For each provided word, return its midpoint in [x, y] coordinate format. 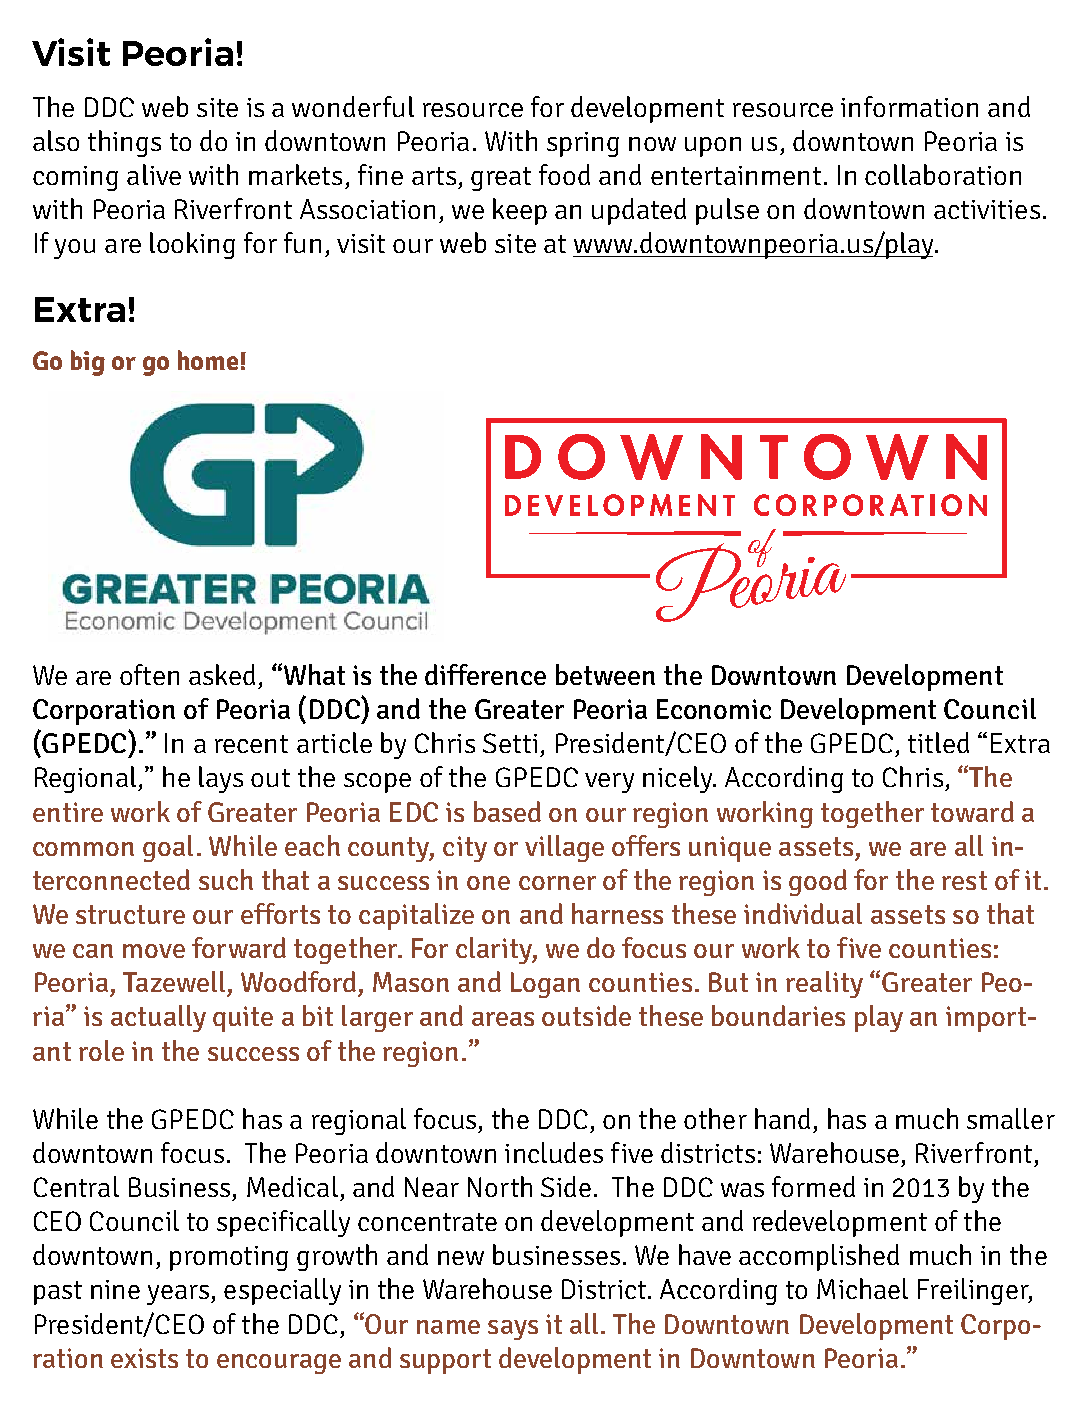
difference [485, 674]
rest [964, 880]
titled [938, 742]
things [124, 143]
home [208, 360]
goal [168, 848]
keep [520, 211]
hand [782, 1118]
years [178, 1295]
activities [987, 209]
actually [158, 1018]
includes [554, 1152]
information [909, 106]
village [564, 848]
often [149, 674]
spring [583, 144]
